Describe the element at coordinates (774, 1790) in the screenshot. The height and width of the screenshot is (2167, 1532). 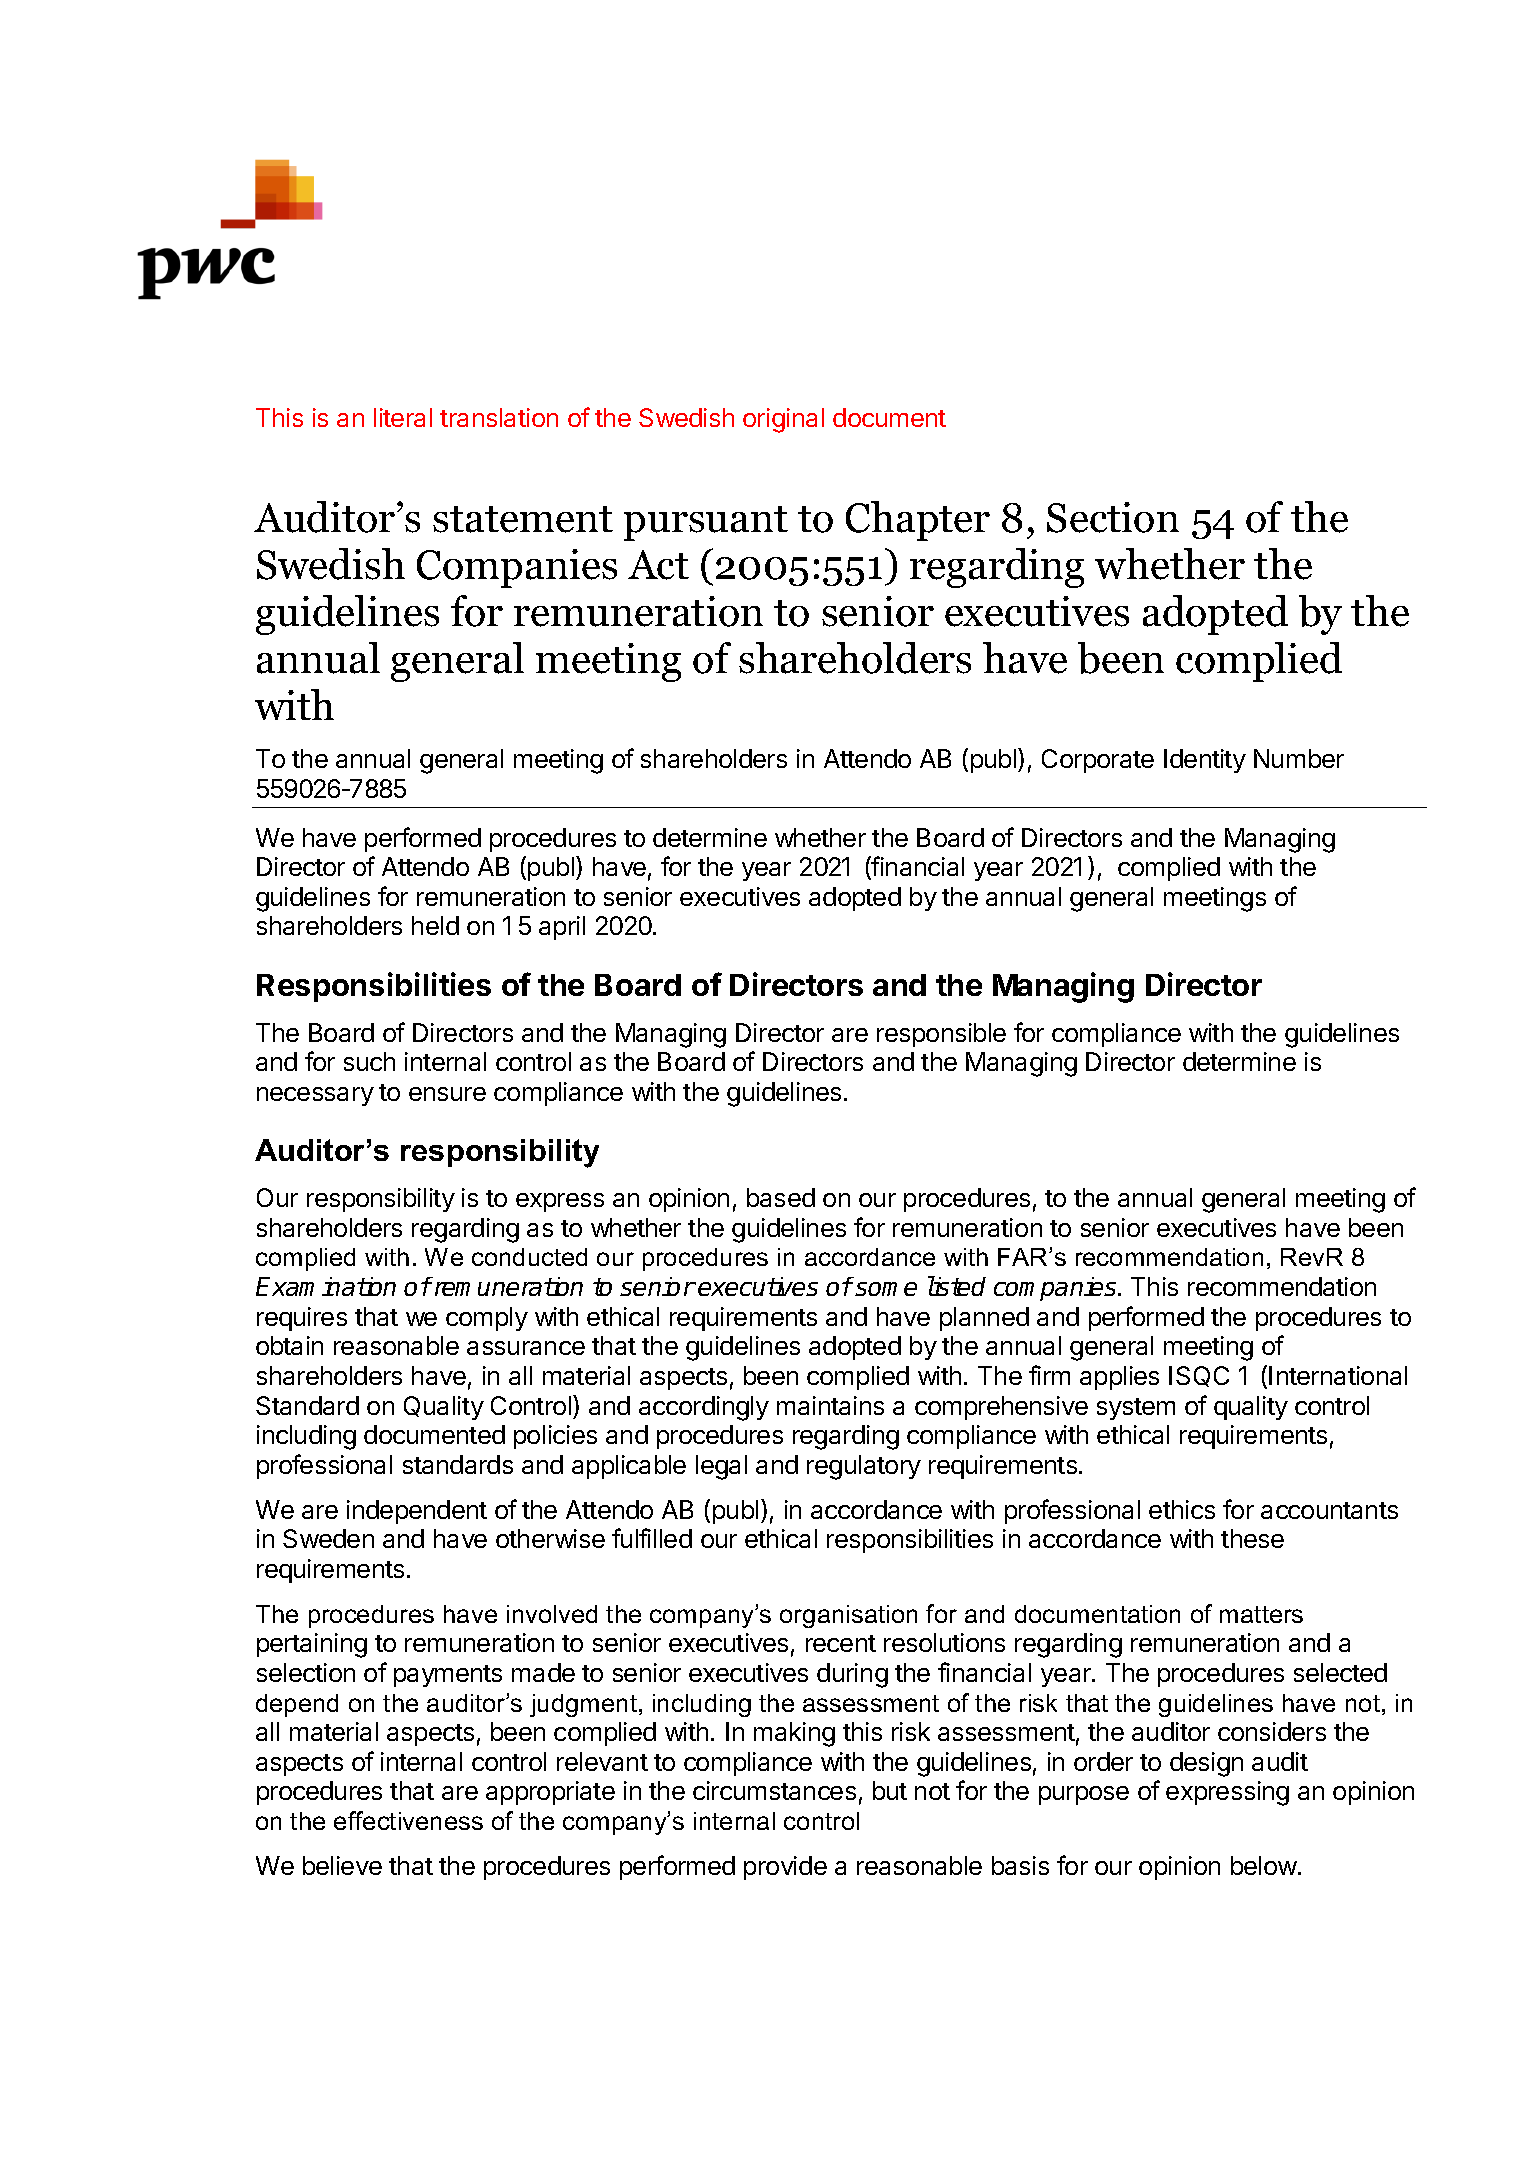
I see `circumstances` at that location.
